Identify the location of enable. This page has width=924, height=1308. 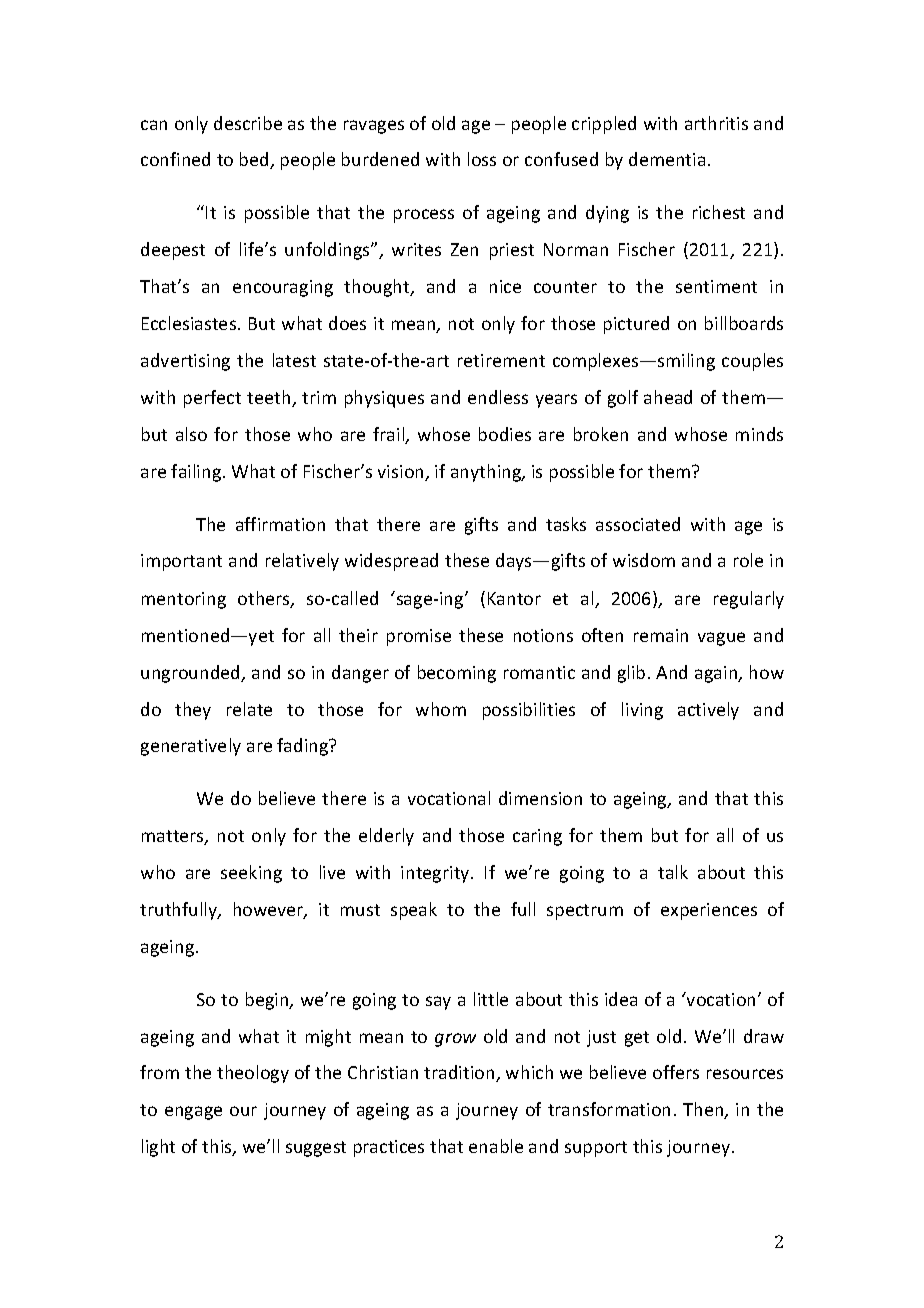
(496, 1146).
